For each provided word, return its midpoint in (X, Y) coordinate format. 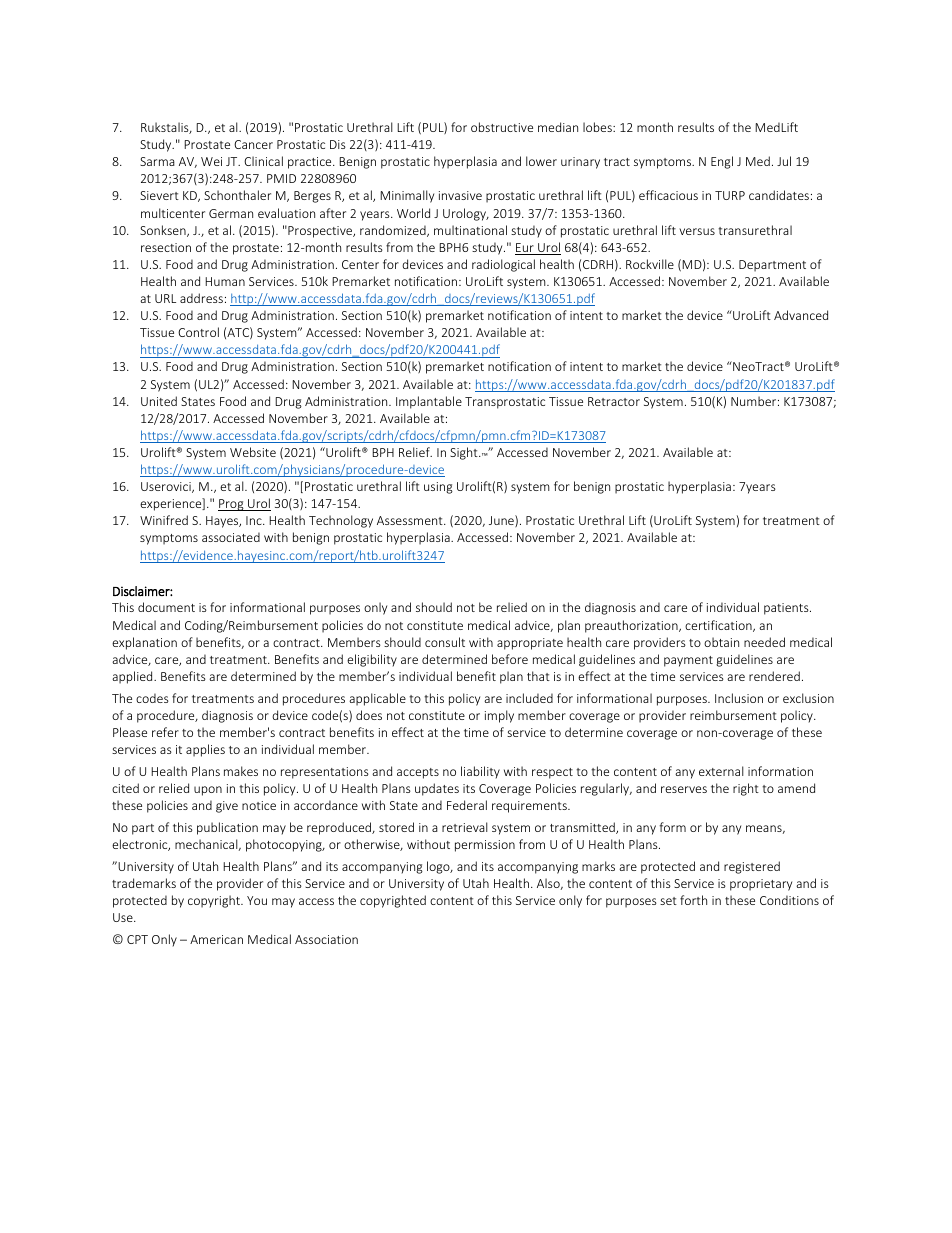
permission (485, 846)
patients (787, 609)
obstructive (502, 127)
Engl (722, 162)
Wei (211, 161)
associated (231, 537)
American (216, 939)
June (502, 521)
